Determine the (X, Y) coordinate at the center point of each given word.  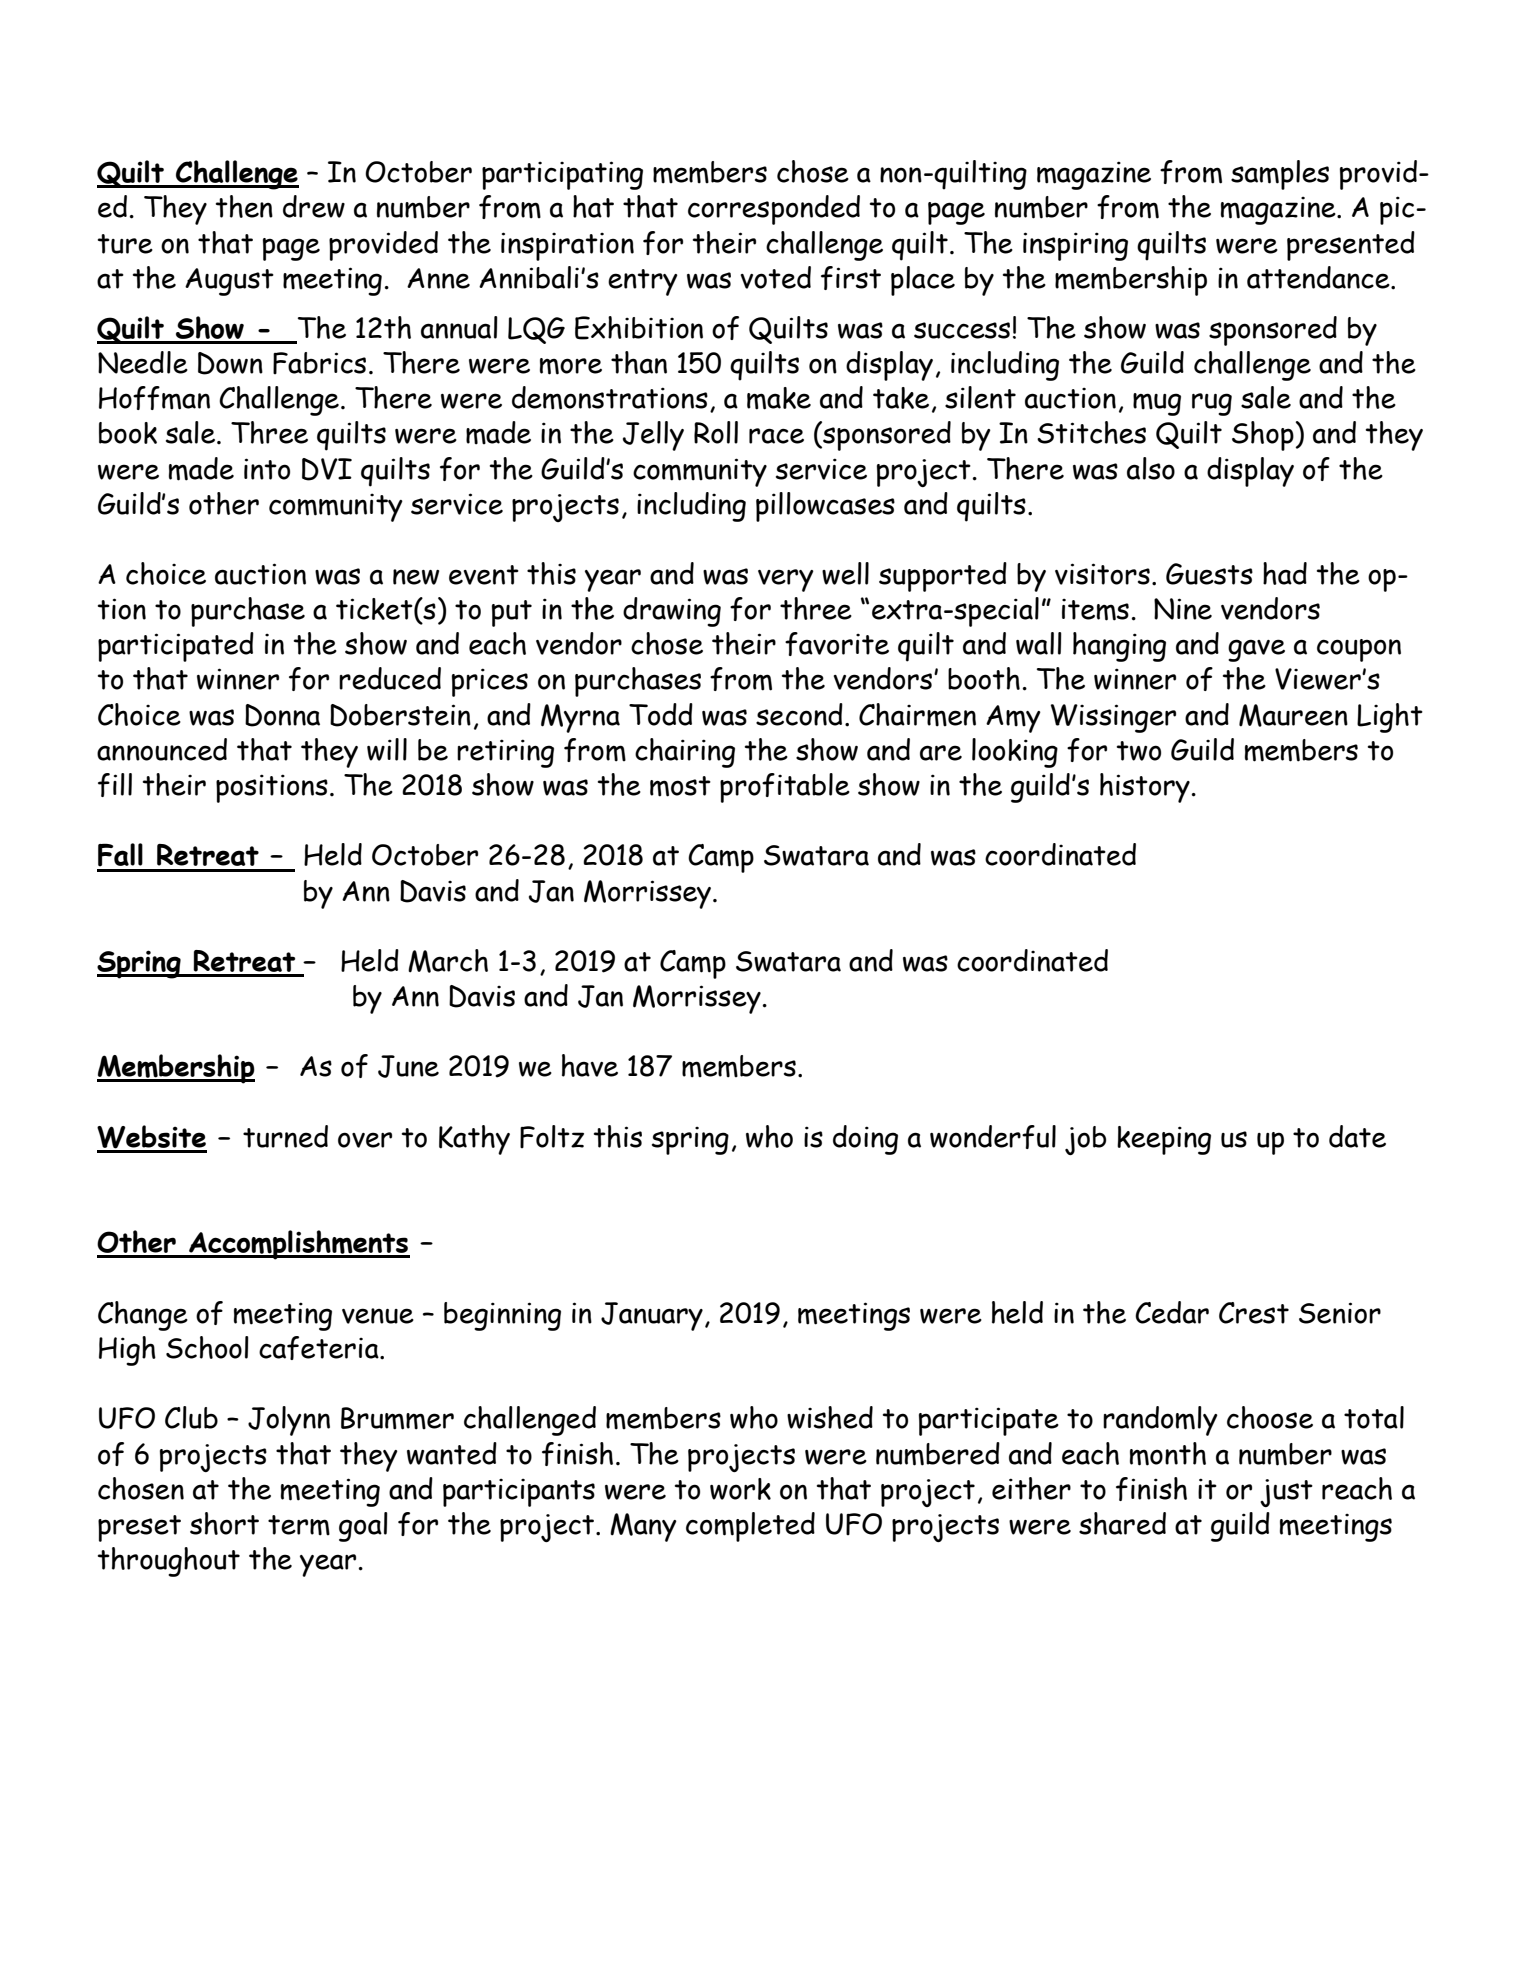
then (244, 206)
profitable (785, 788)
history (1145, 788)
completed (750, 1527)
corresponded (774, 210)
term (299, 1525)
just (1286, 1493)
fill (115, 785)
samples (1280, 175)
